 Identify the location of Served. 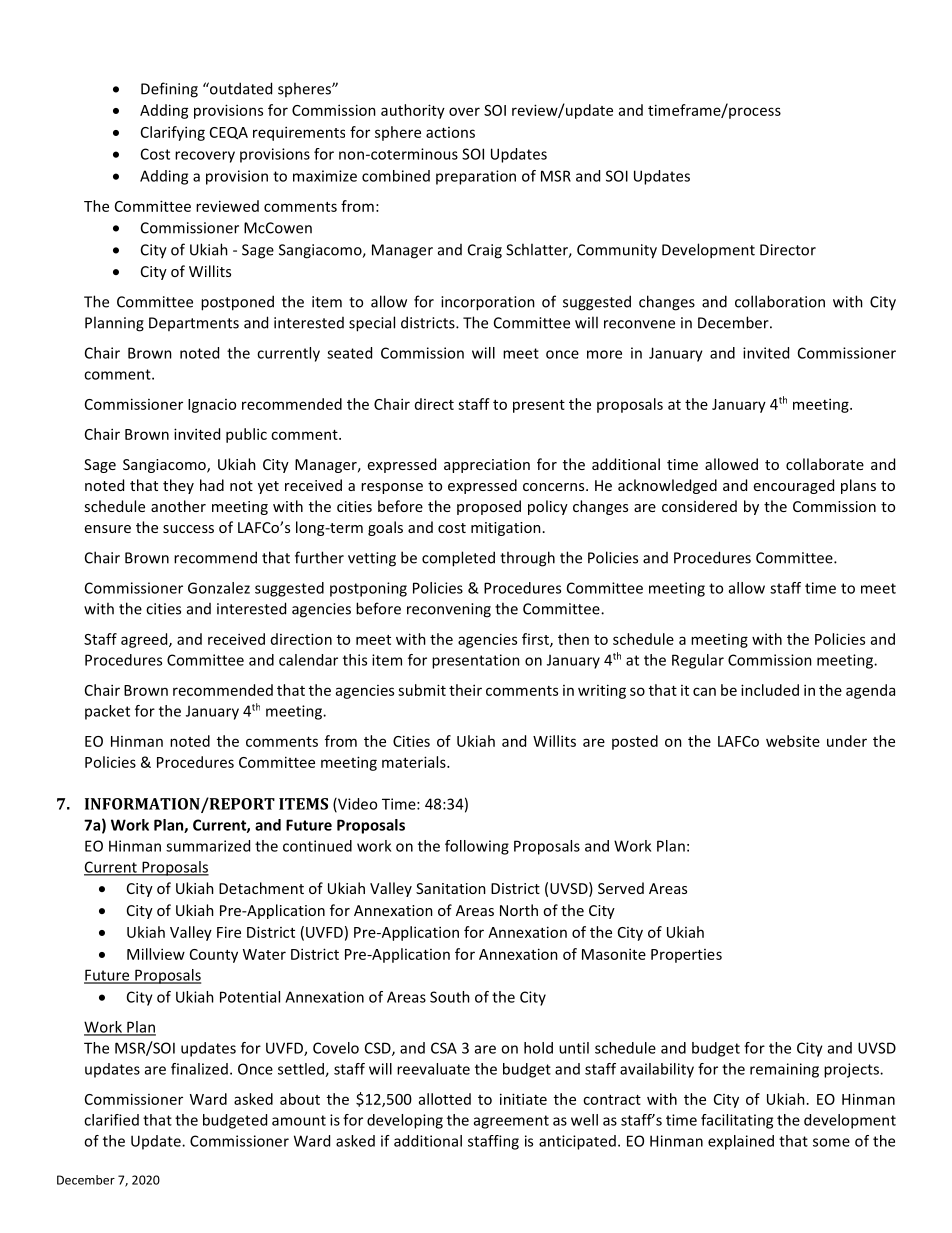
(621, 888).
